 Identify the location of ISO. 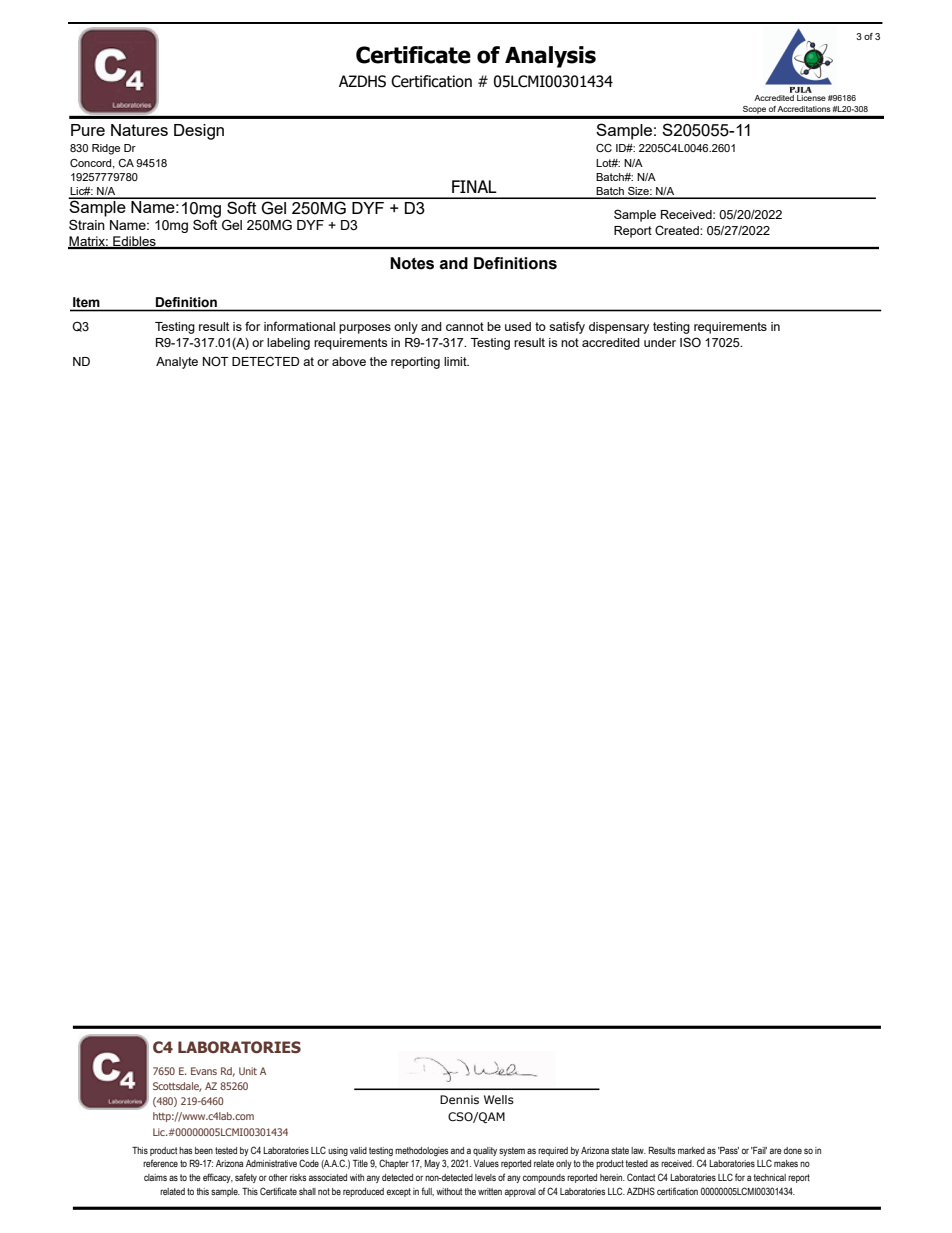
(690, 342).
